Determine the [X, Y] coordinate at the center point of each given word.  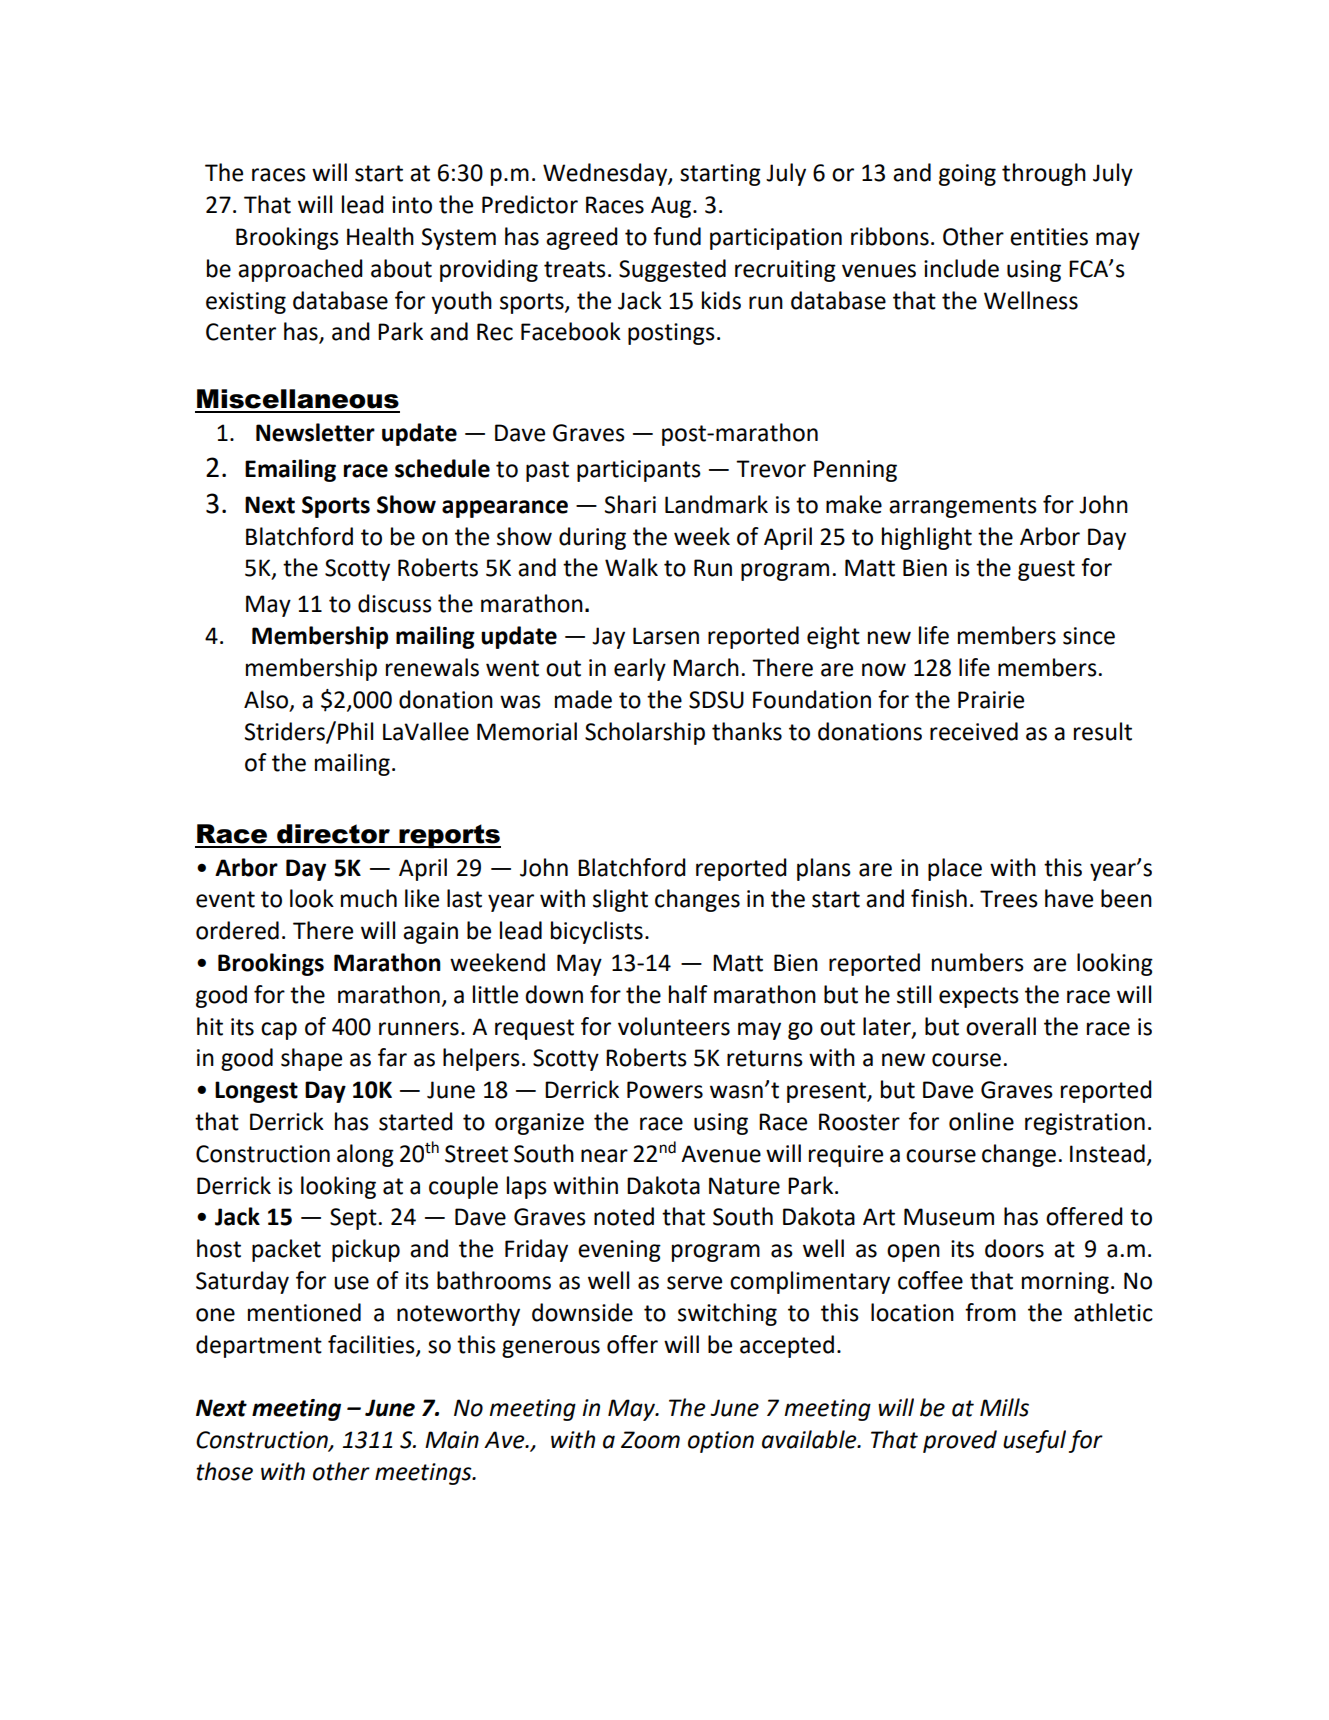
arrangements [963, 507]
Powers [665, 1090]
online [981, 1121]
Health [380, 236]
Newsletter [315, 432]
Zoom [650, 1440]
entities [1049, 237]
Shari [630, 504]
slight [620, 900]
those [224, 1471]
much [369, 898]
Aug [671, 207]
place [955, 869]
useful [1034, 1441]
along [365, 1155]
